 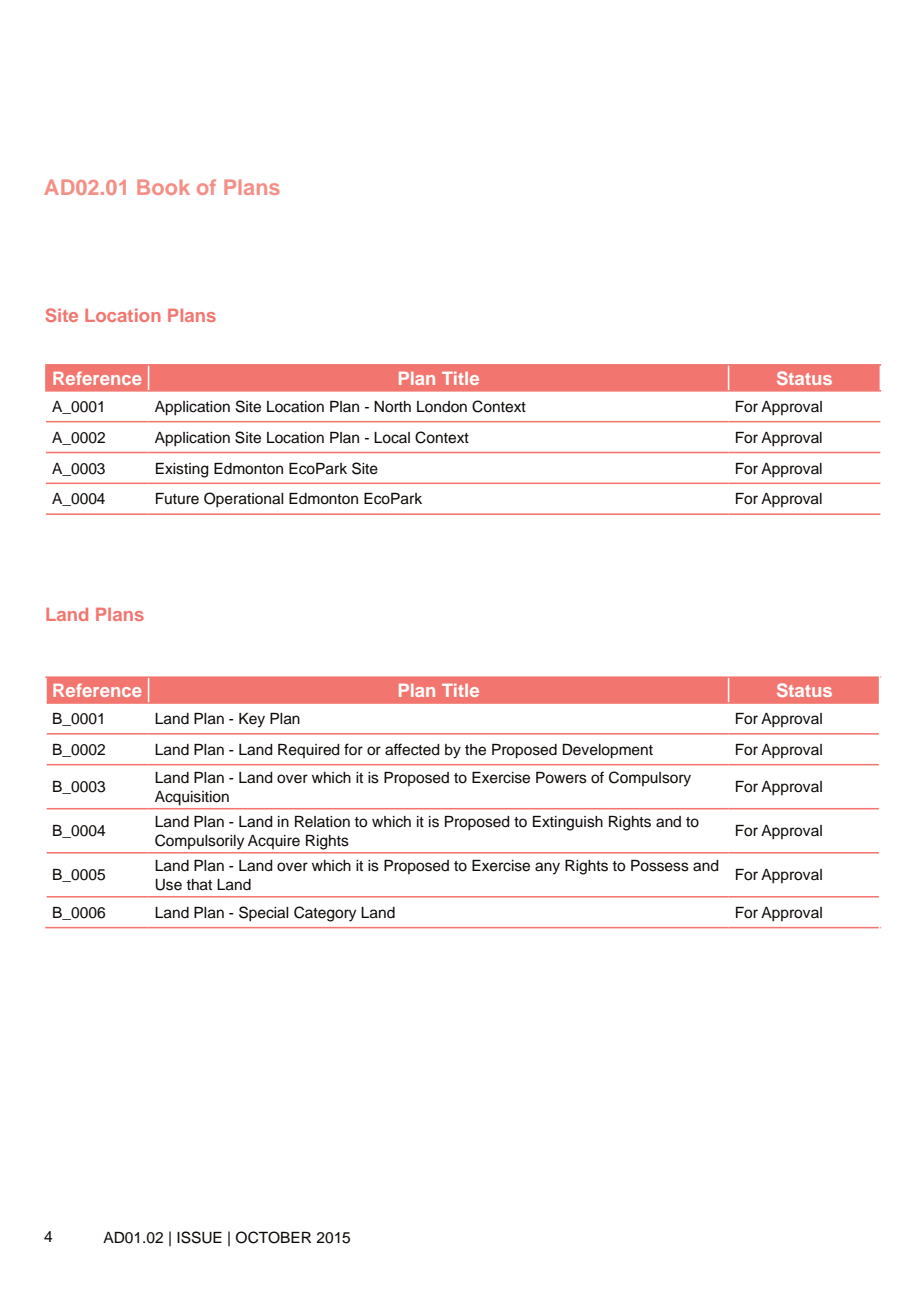 What do you see at coordinates (182, 470) in the document?
I see `Existing` at bounding box center [182, 470].
